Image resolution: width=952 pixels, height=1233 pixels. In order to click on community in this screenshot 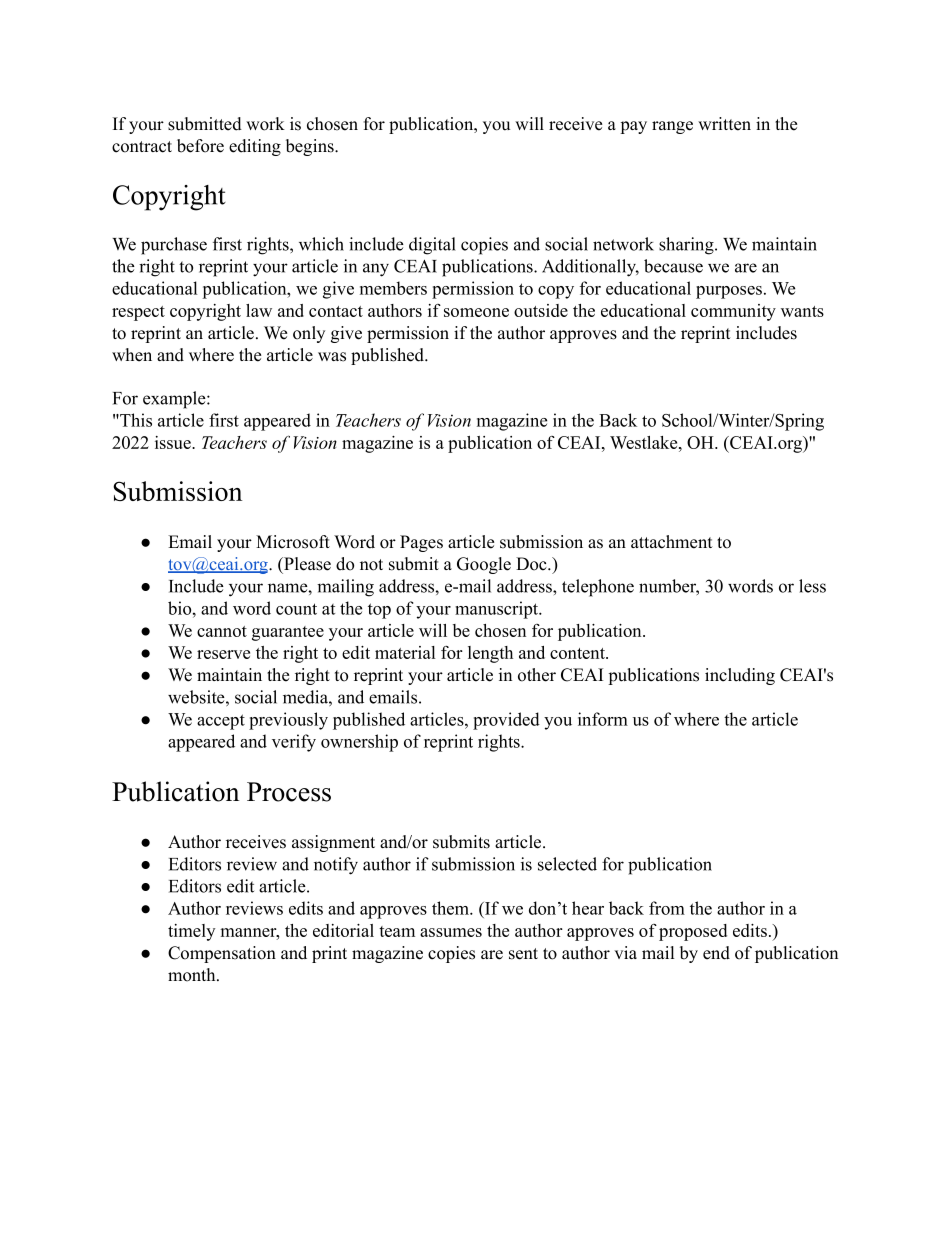, I will do `click(733, 312)`.
